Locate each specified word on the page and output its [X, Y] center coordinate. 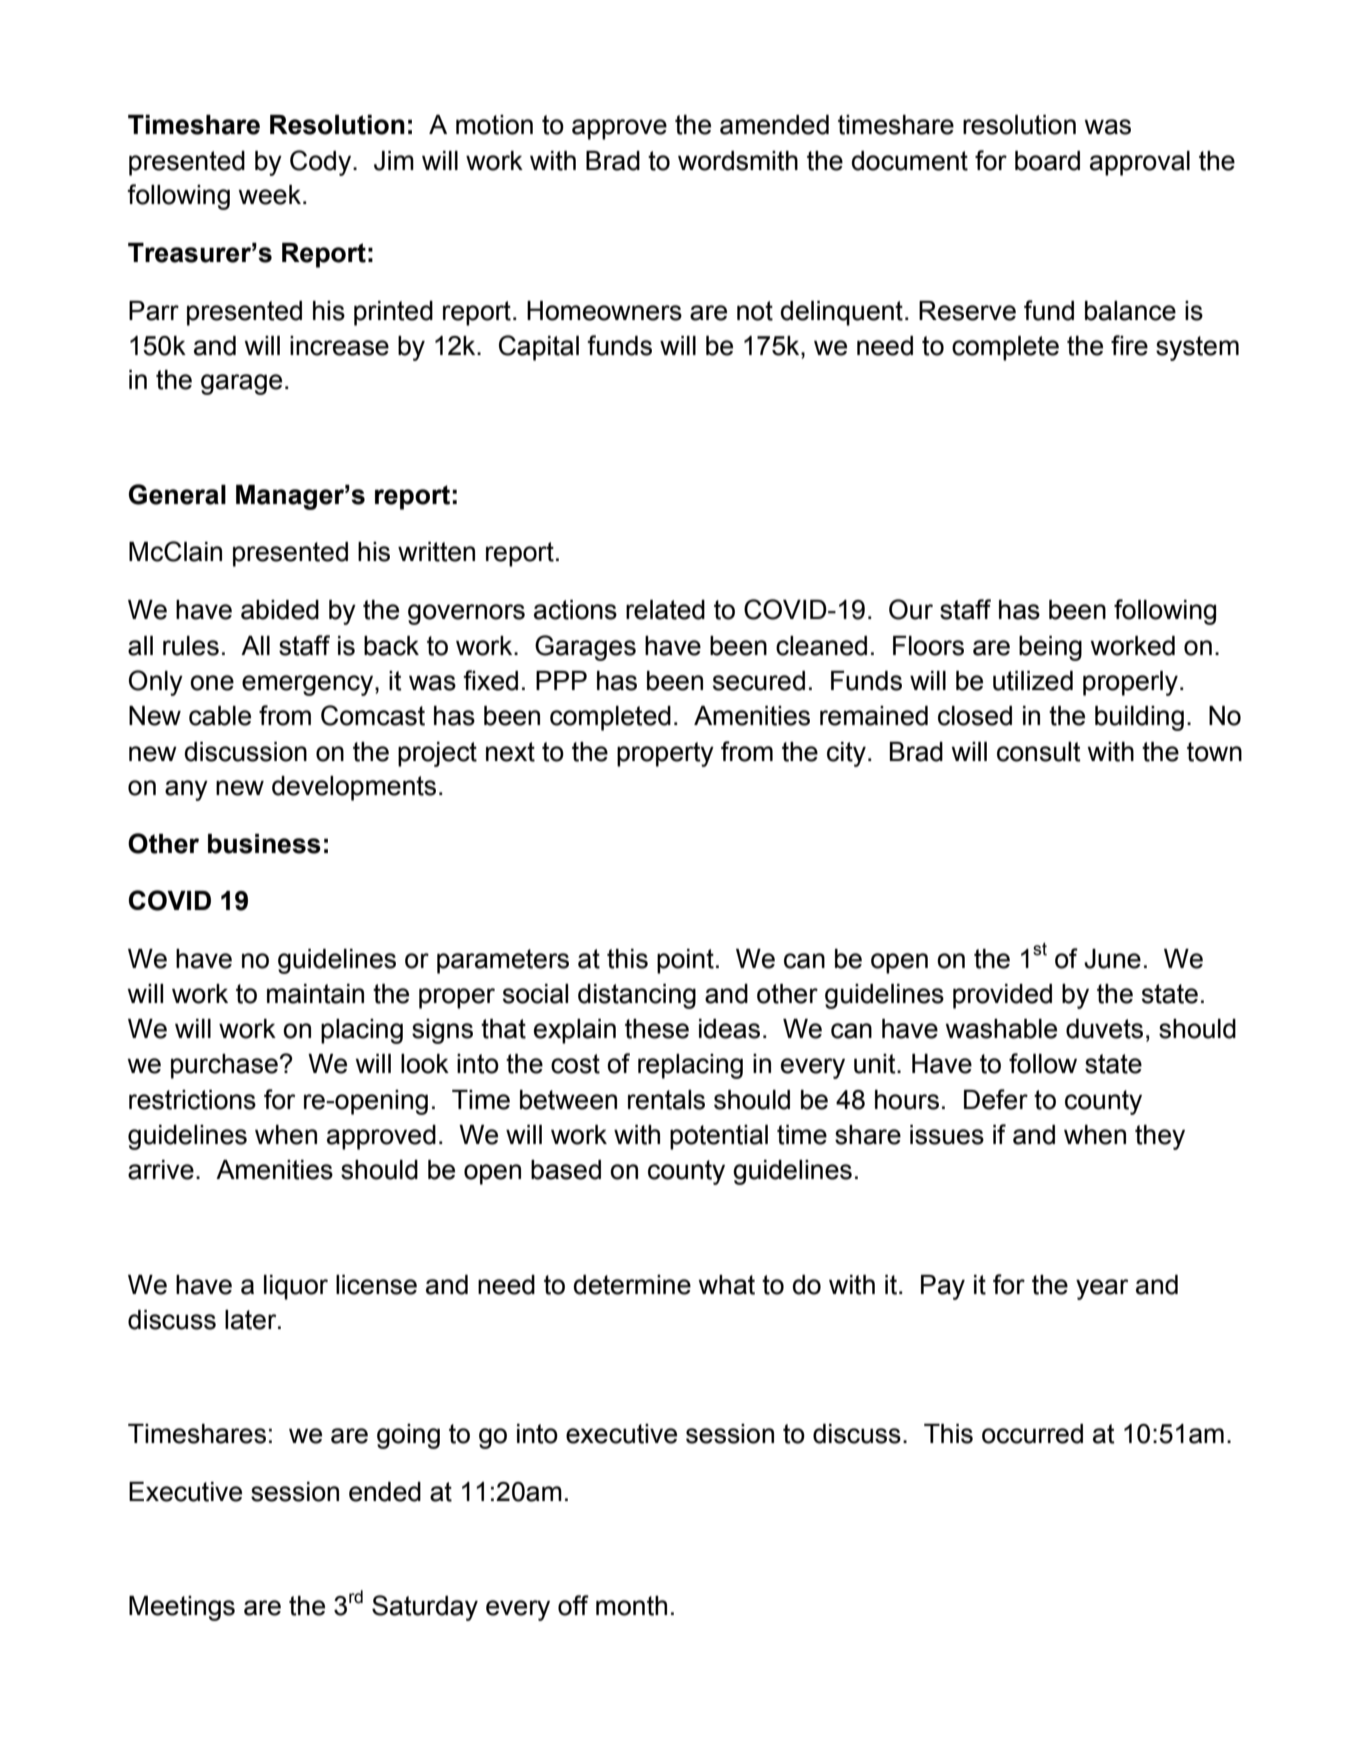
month [631, 1606]
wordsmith [738, 161]
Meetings [182, 1608]
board [1047, 161]
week [269, 195]
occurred [1032, 1434]
